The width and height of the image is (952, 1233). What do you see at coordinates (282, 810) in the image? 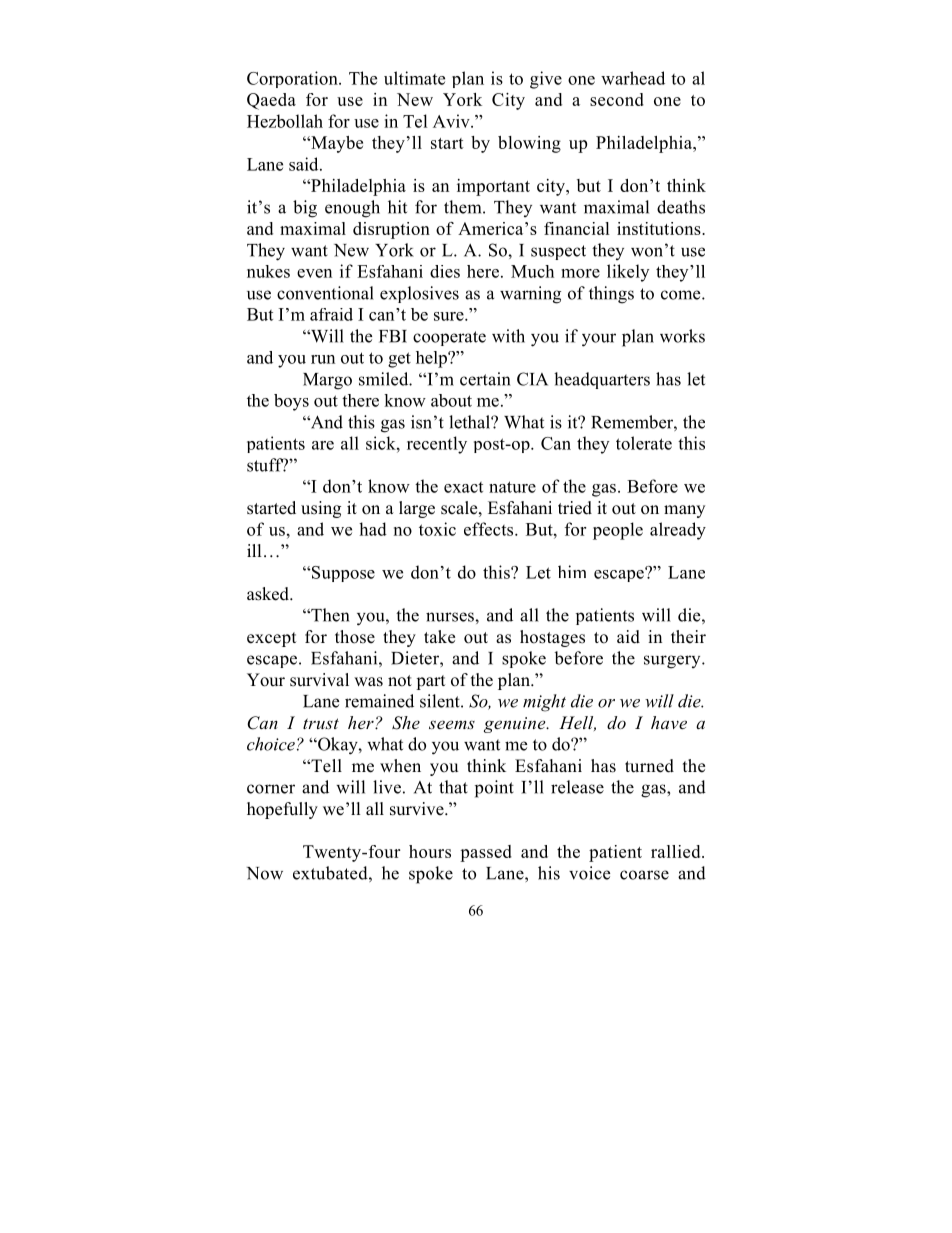
I see `hopefully` at bounding box center [282, 810].
